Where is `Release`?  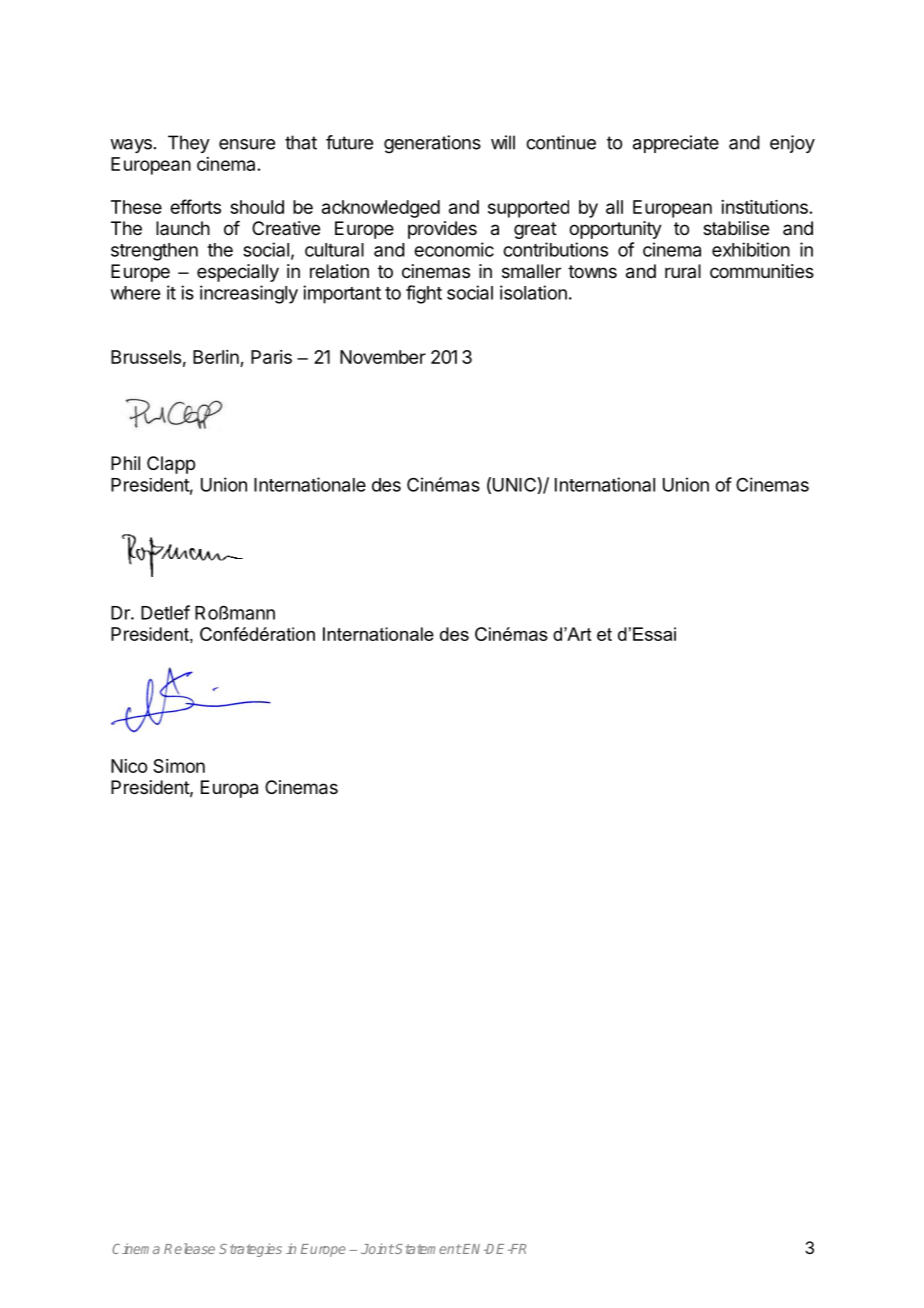
Release is located at coordinates (189, 1248).
